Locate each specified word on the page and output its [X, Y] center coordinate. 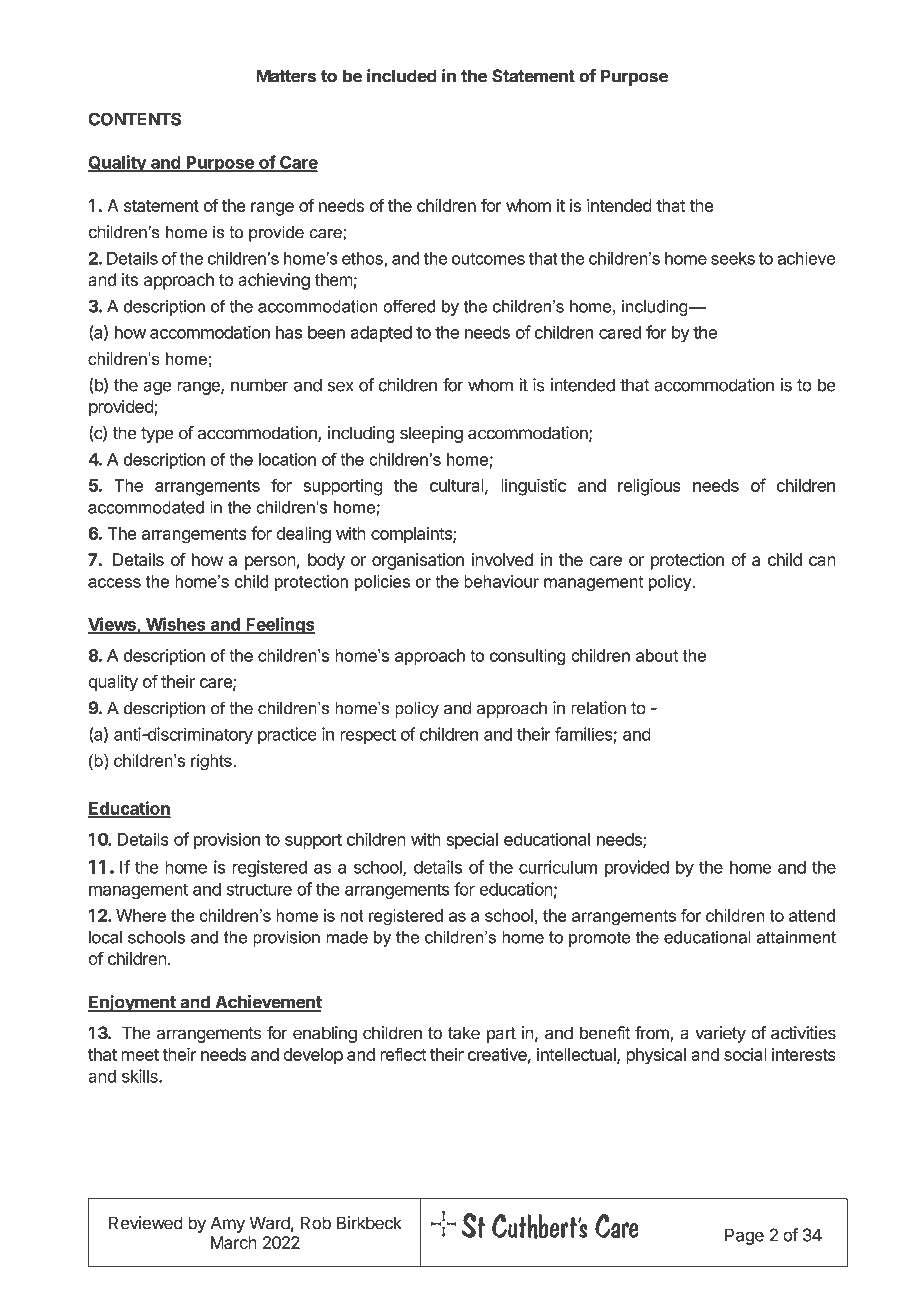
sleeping [431, 434]
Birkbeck [369, 1223]
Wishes [176, 625]
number [260, 385]
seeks [733, 258]
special [472, 841]
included [402, 76]
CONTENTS [134, 119]
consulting [528, 657]
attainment [796, 937]
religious [649, 487]
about [657, 655]
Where [141, 915]
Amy [228, 1224]
